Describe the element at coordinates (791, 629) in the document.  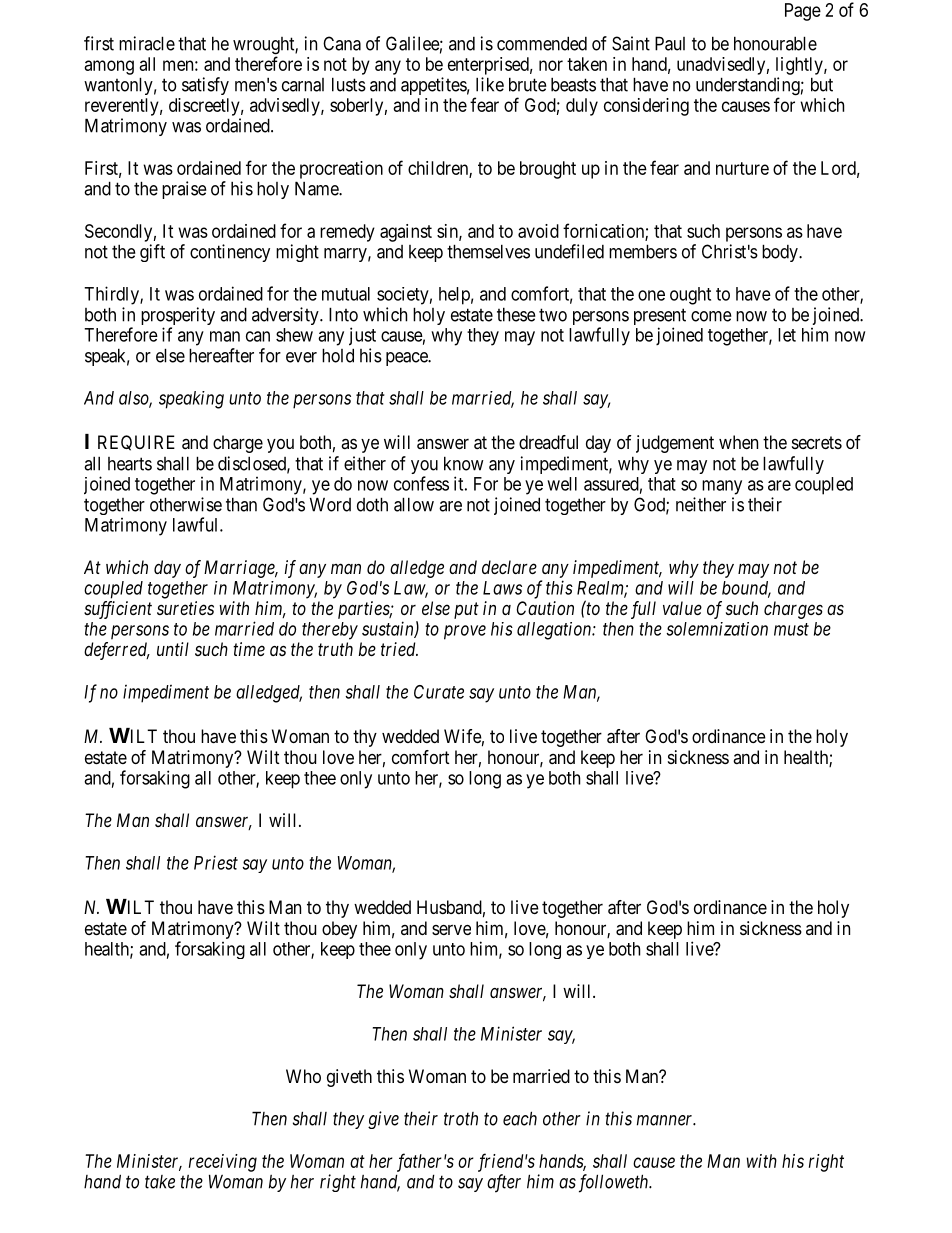
I see `must` at that location.
